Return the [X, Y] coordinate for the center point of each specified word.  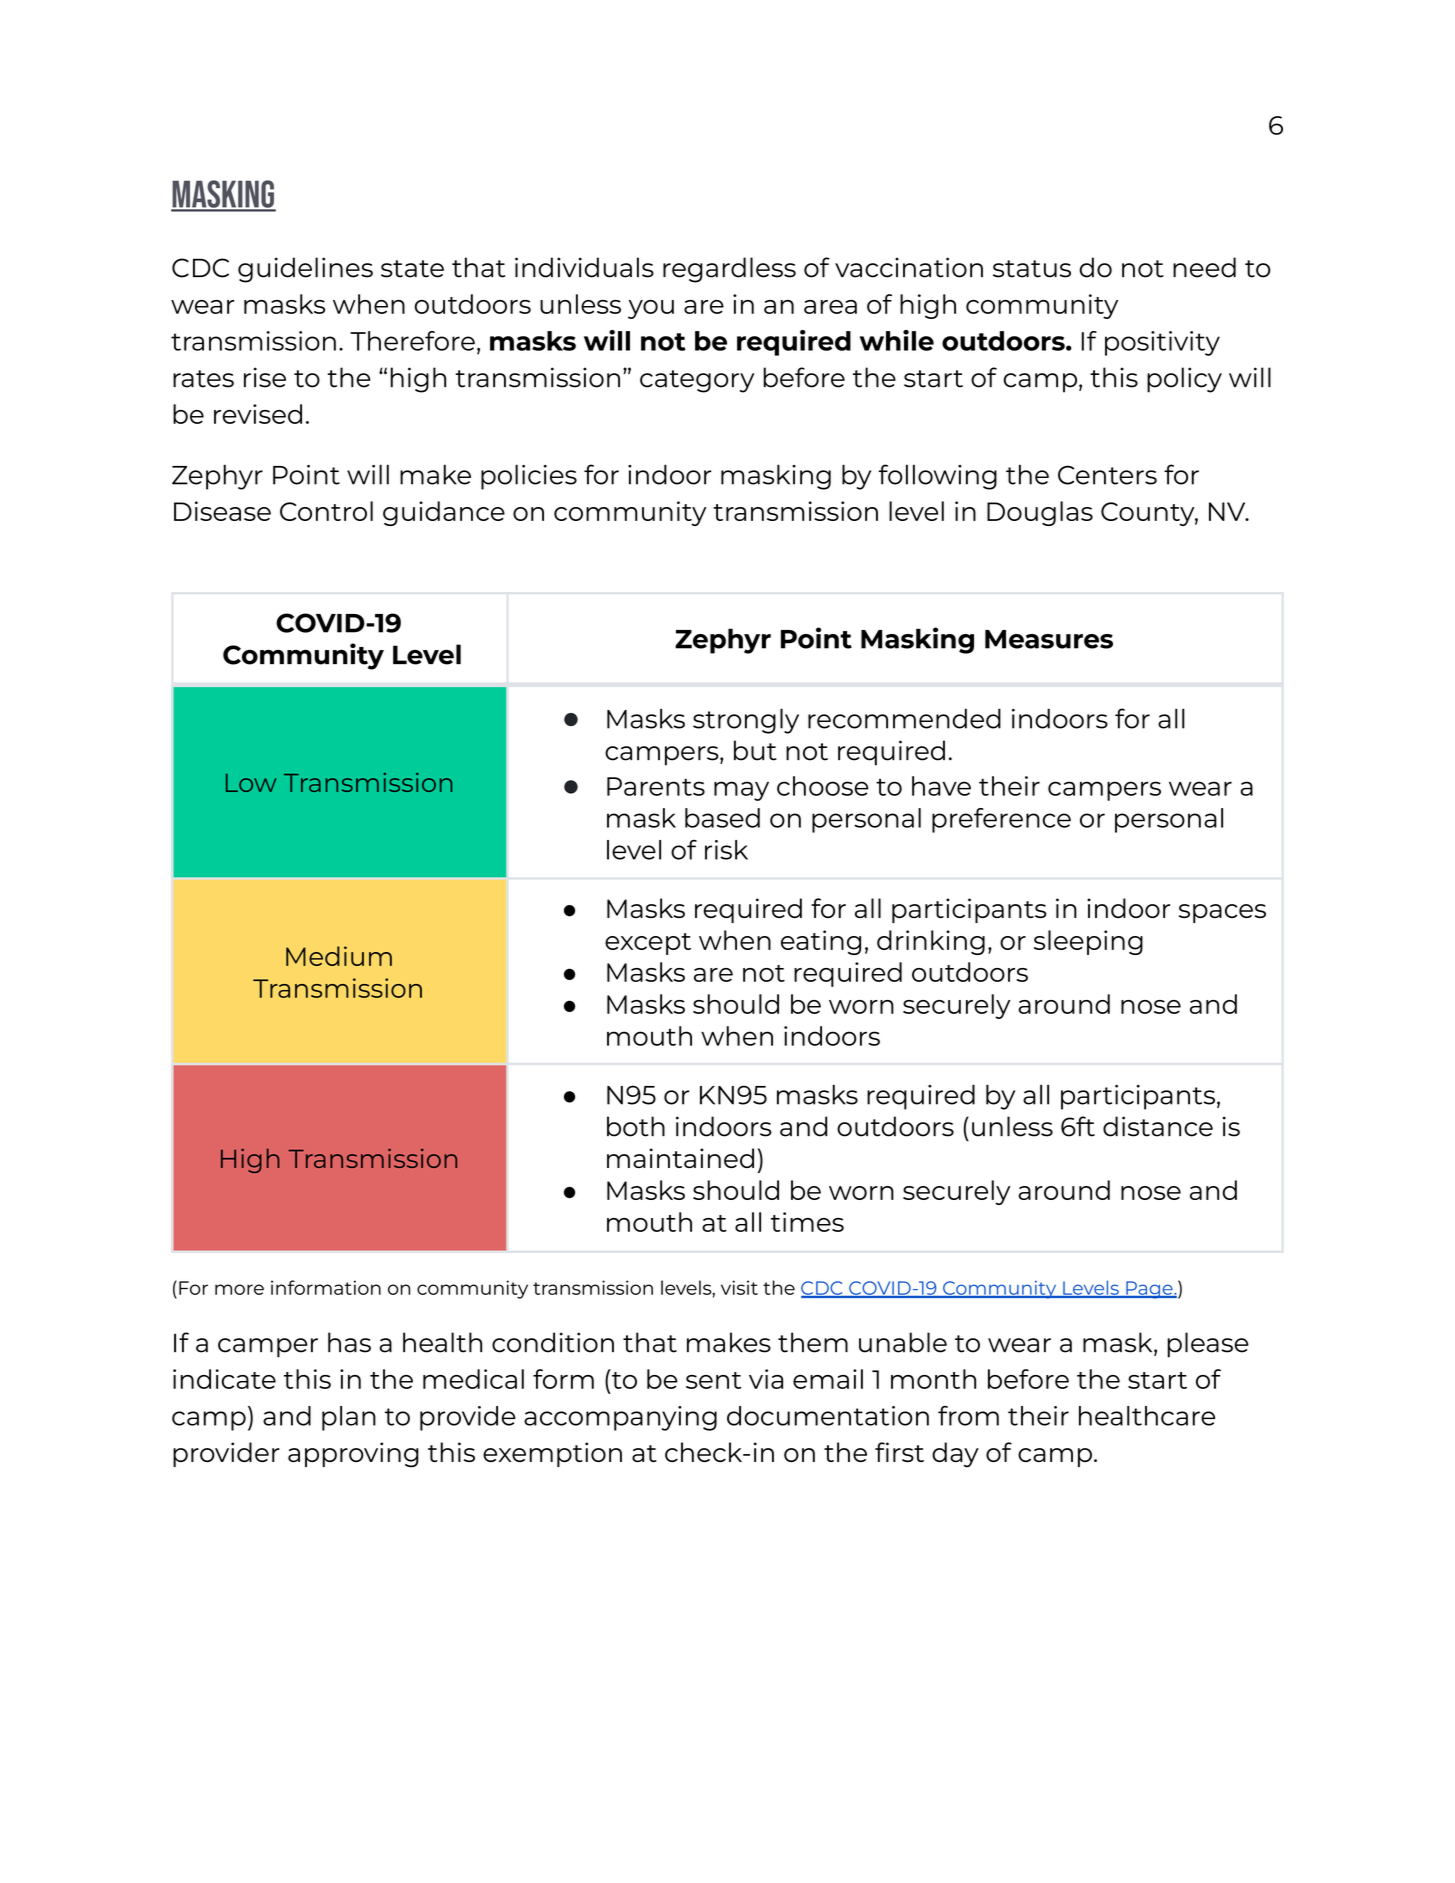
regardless [729, 270]
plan [349, 1418]
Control [326, 511]
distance [1158, 1126]
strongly [746, 721]
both [636, 1126]
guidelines [305, 270]
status [1032, 269]
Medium [339, 956]
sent [713, 1380]
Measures [1049, 639]
